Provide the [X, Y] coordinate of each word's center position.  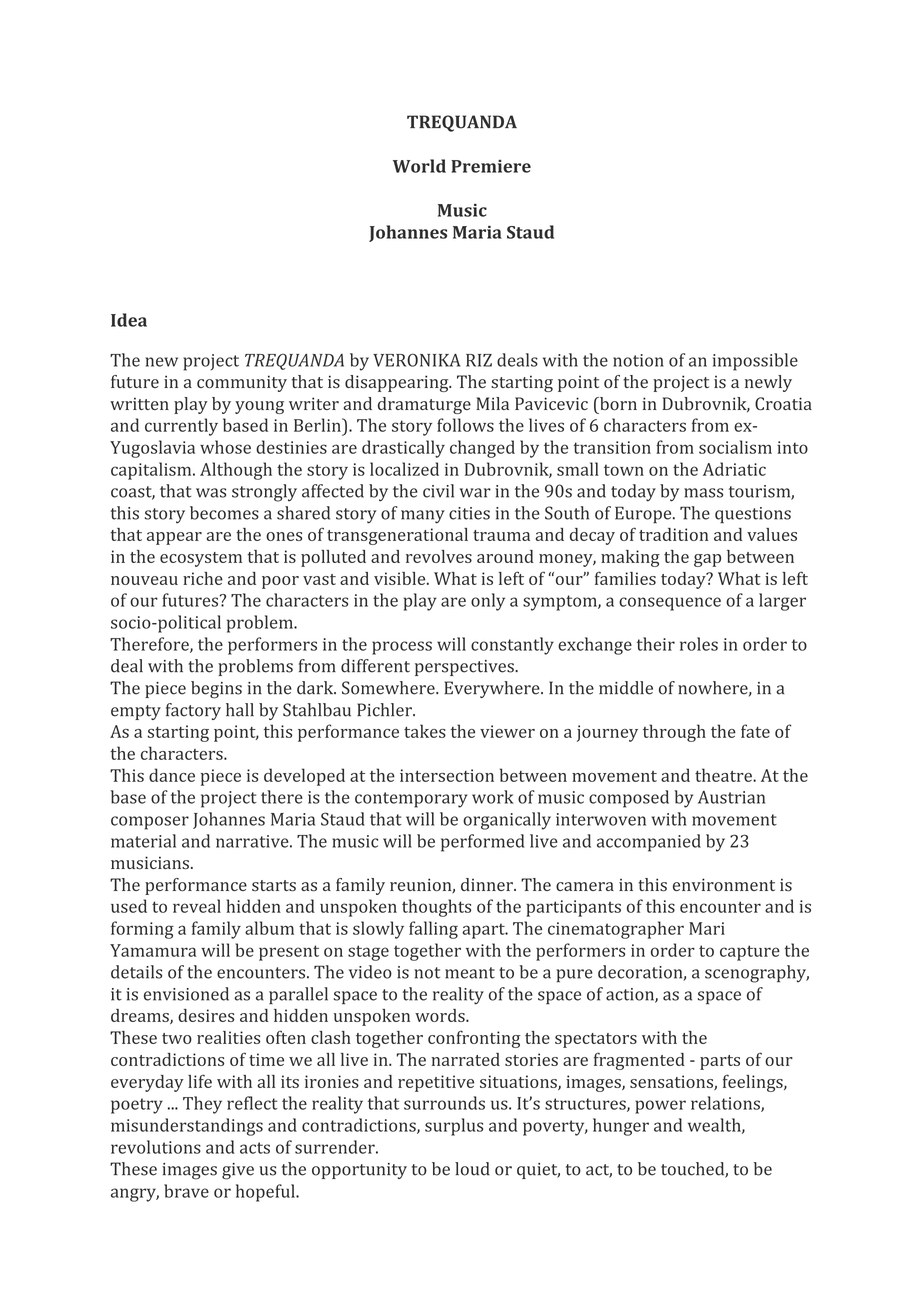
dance [172, 775]
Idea [129, 320]
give [238, 1171]
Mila [492, 403]
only [488, 602]
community [242, 383]
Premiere [491, 166]
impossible [755, 362]
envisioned [186, 994]
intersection [447, 775]
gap [707, 560]
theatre [724, 775]
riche [203, 578]
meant [470, 973]
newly [768, 383]
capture [750, 953]
